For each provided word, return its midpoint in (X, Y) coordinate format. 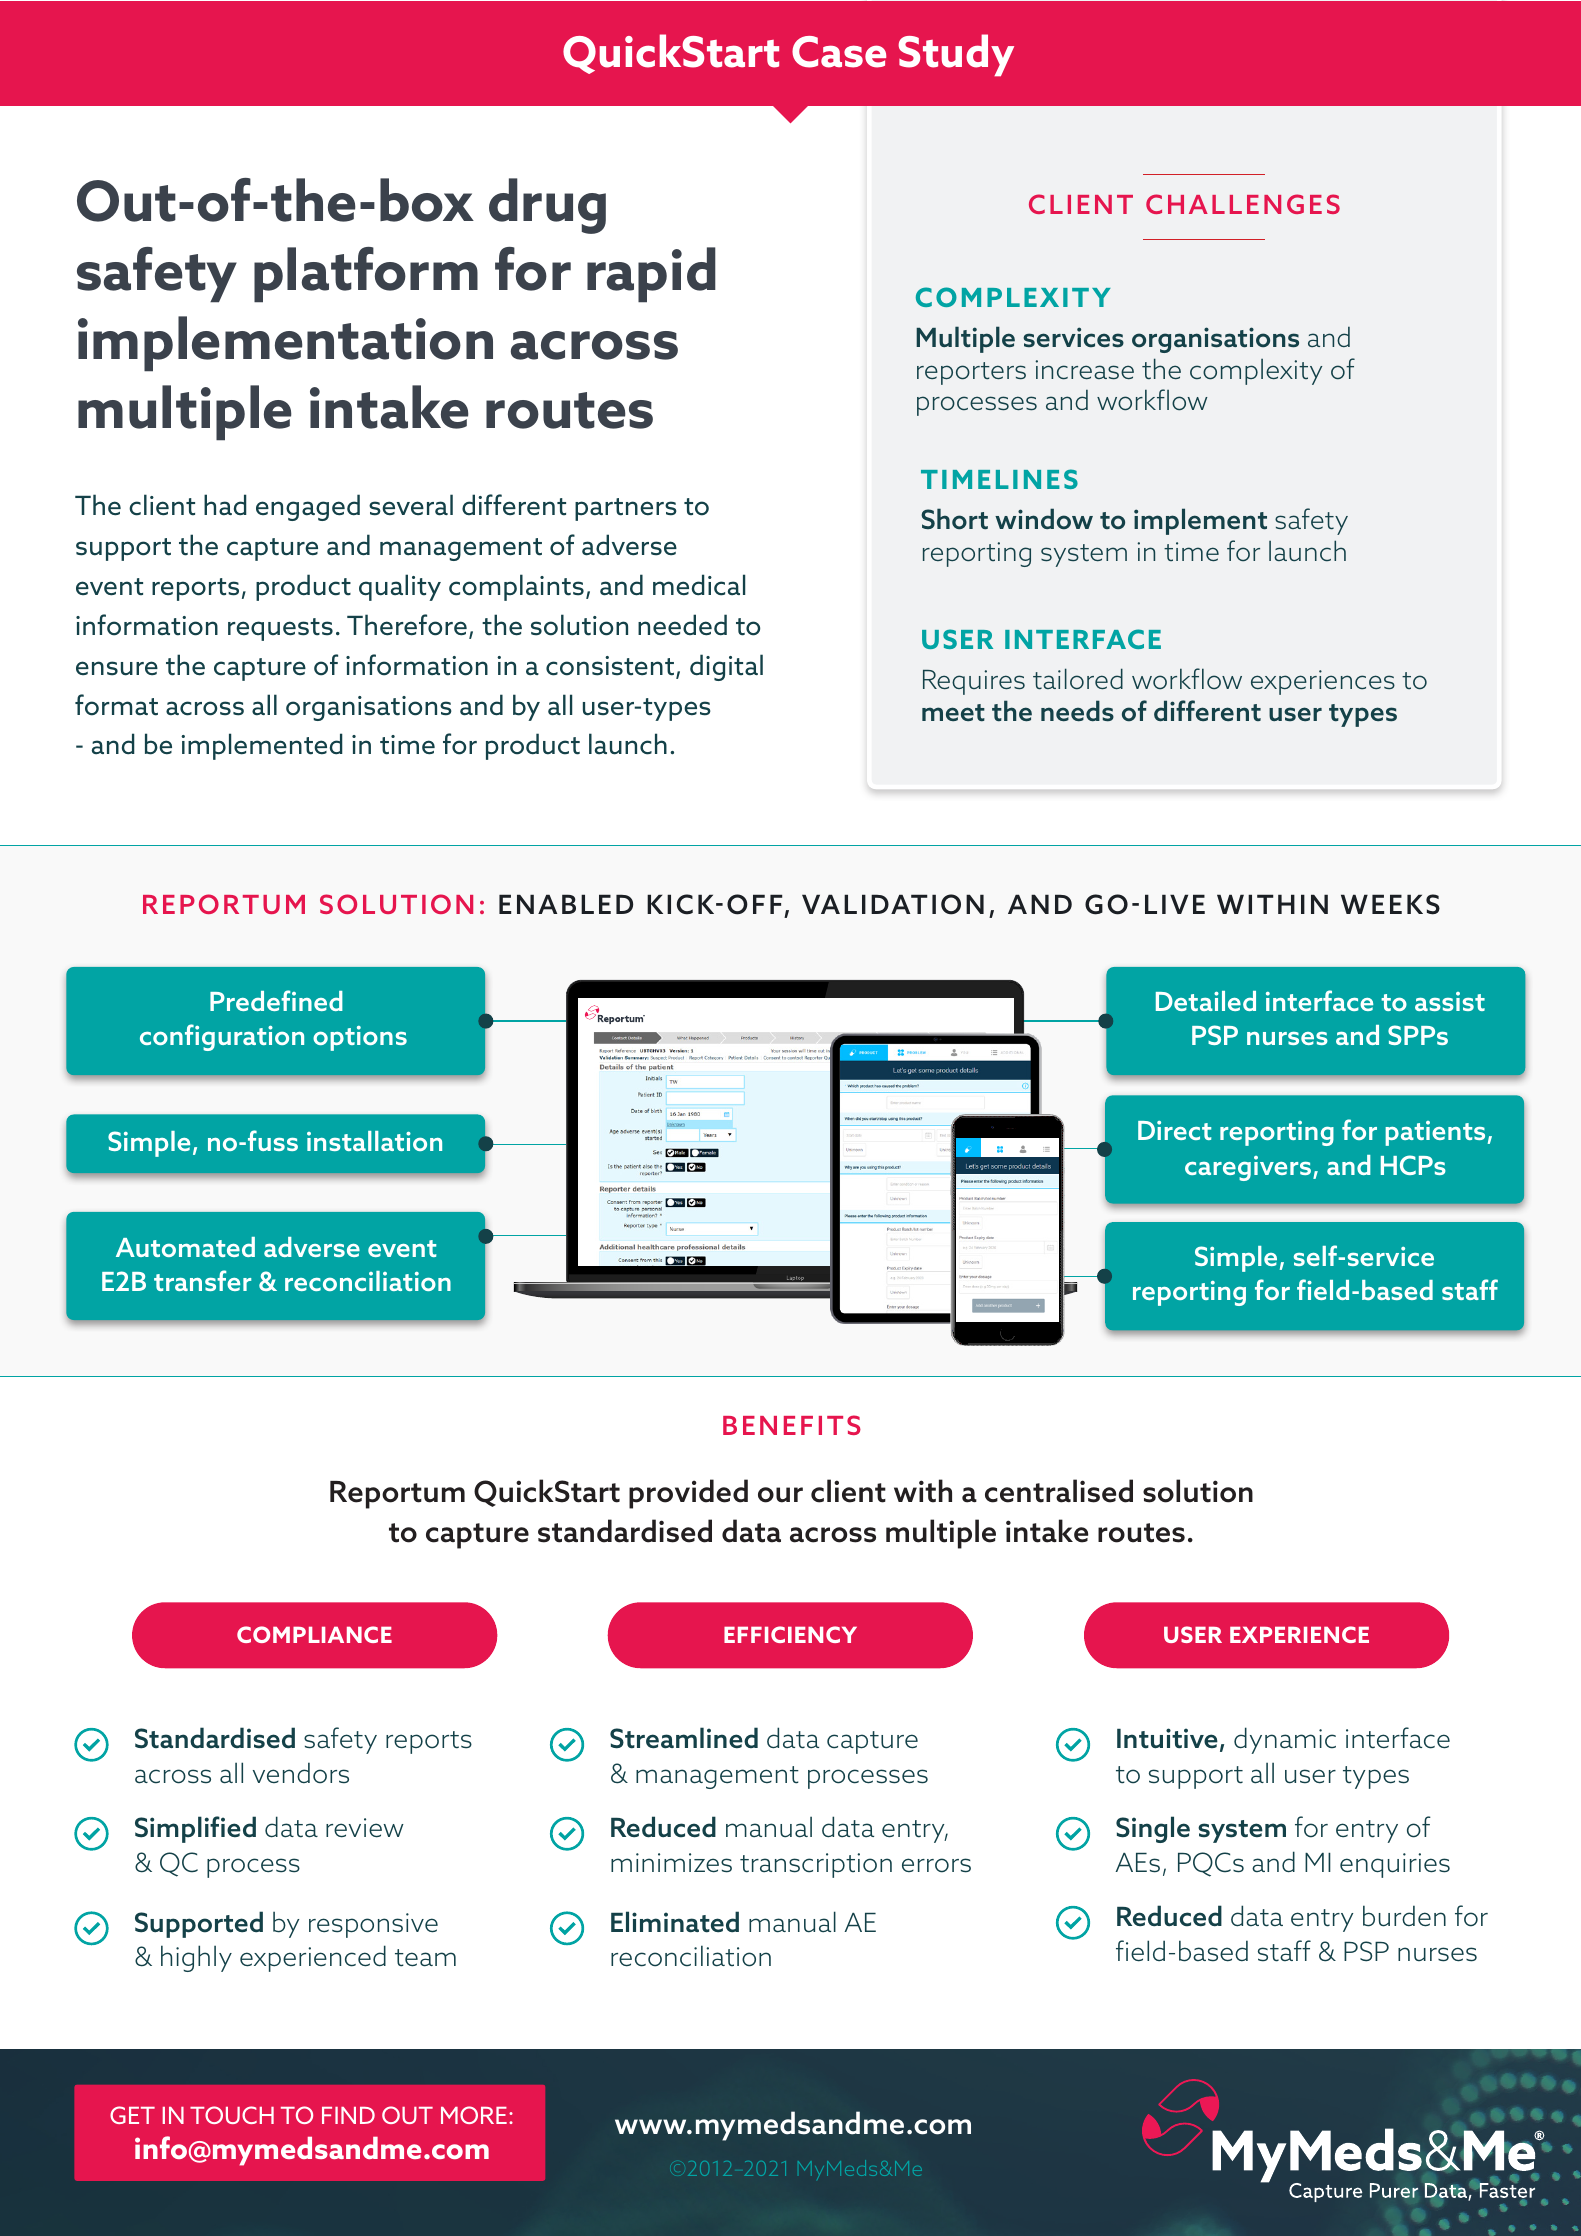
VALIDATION (893, 904)
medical (699, 585)
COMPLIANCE (314, 1634)
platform (366, 275)
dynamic (1285, 1740)
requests (280, 629)
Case (839, 52)
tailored (1078, 679)
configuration (222, 1037)
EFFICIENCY (790, 1634)
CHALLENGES (1243, 204)
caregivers (1249, 1168)
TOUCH (232, 2115)
